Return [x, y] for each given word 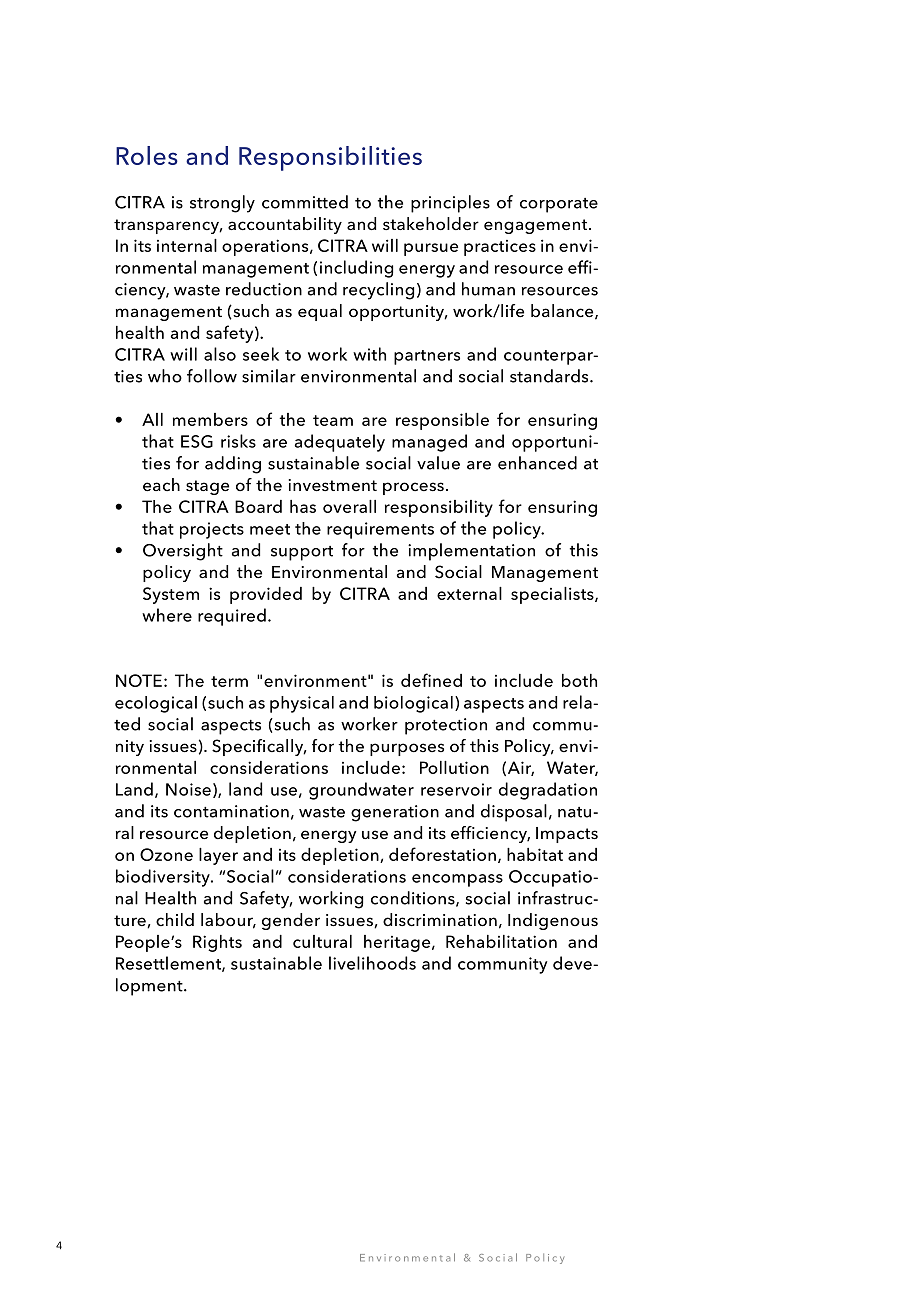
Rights [217, 943]
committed [305, 202]
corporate [559, 205]
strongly [222, 204]
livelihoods [372, 963]
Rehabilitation [501, 941]
